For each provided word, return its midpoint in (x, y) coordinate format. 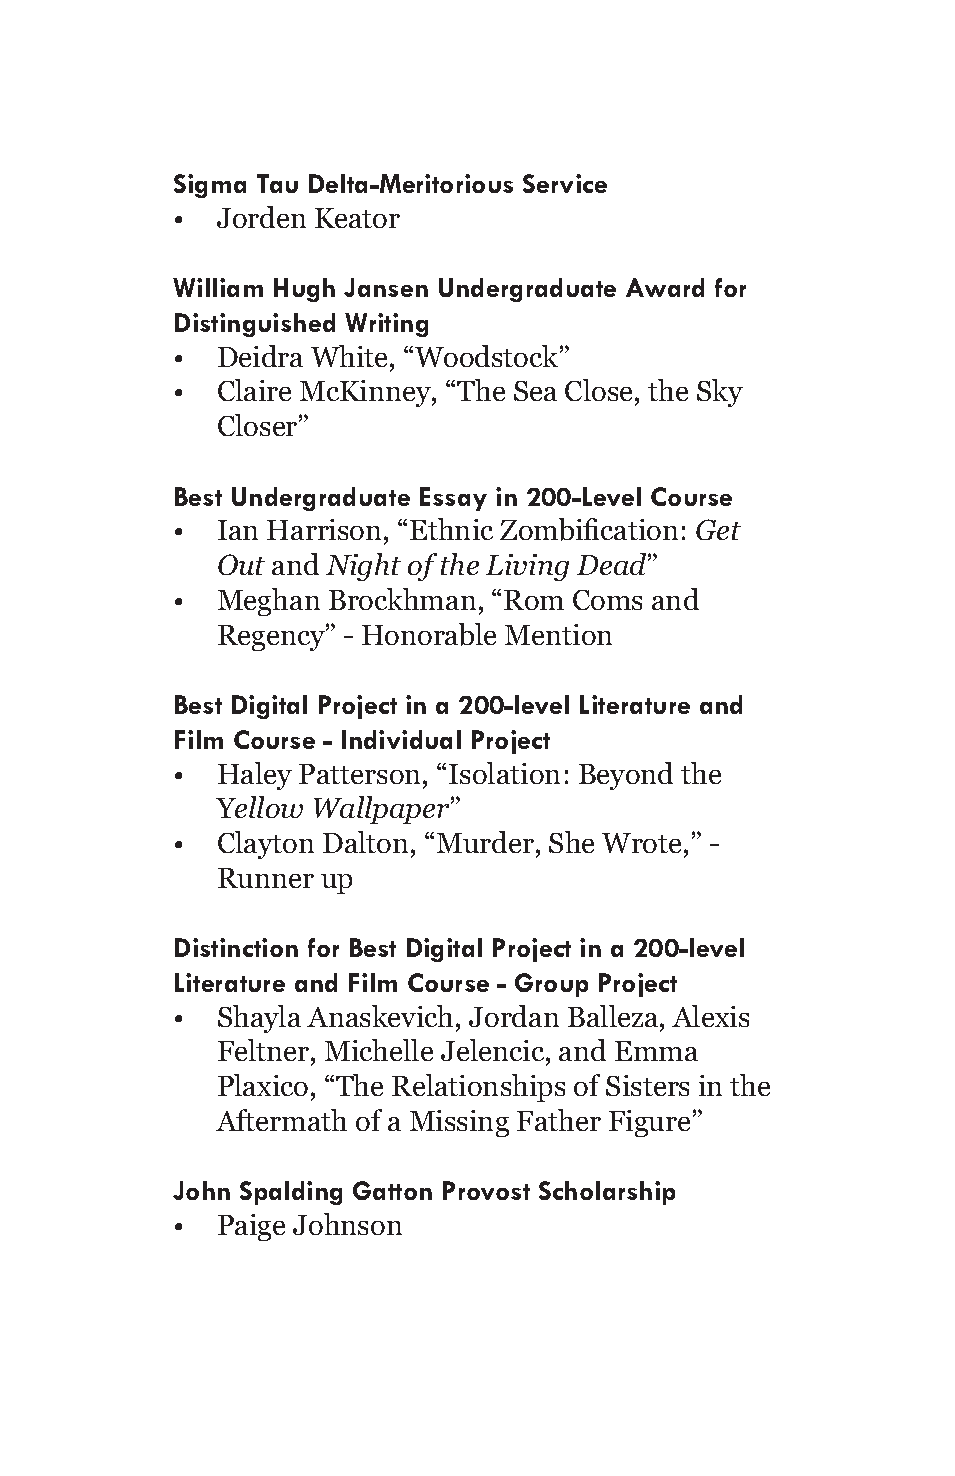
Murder (485, 842)
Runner (266, 878)
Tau (277, 183)
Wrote (641, 843)
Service (565, 183)
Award (665, 287)
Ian (238, 530)
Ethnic (451, 529)
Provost (486, 1190)
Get (718, 529)
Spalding (291, 1193)
